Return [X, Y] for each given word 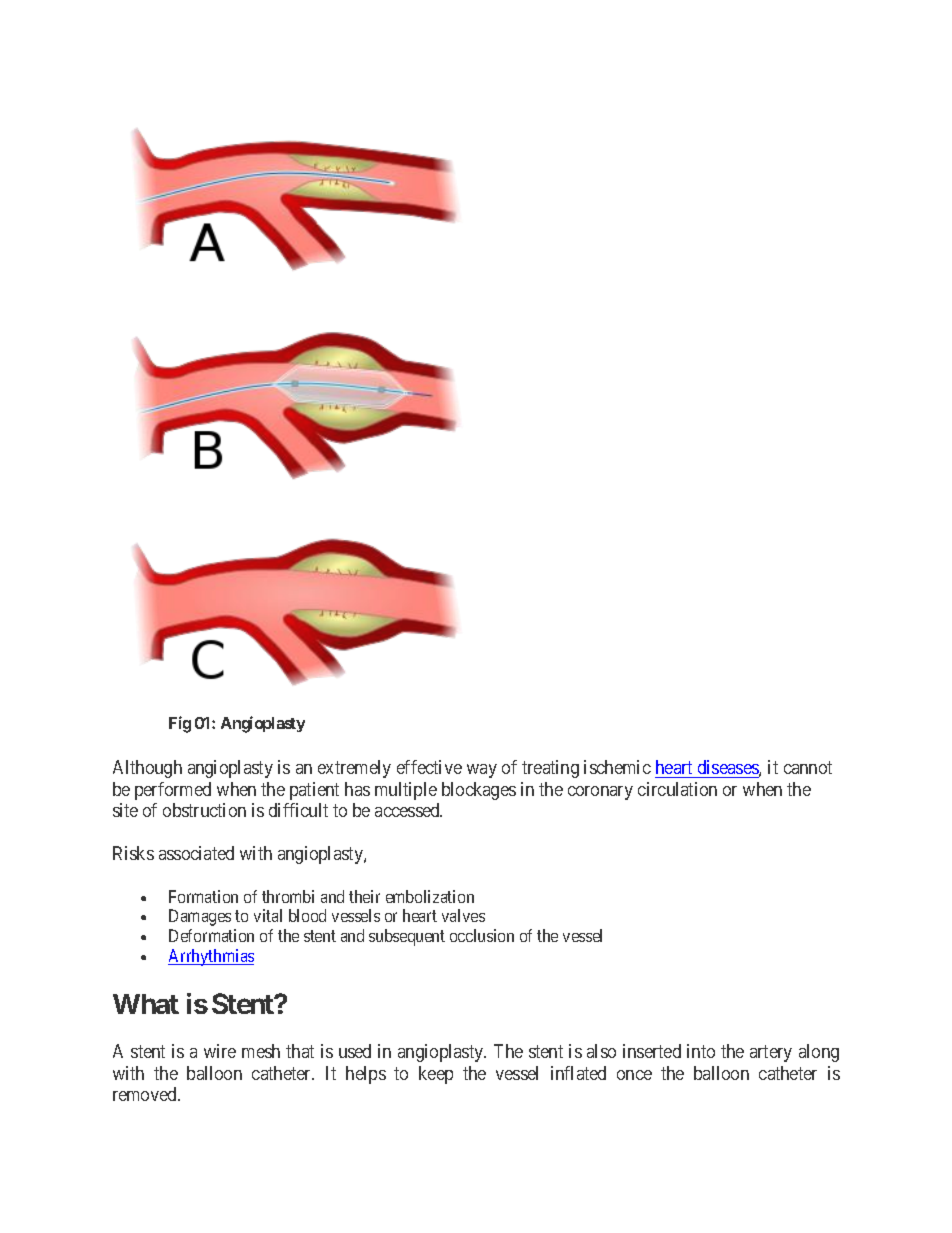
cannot [808, 768]
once [634, 1075]
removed [146, 1094]
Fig [180, 724]
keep [436, 1075]
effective [429, 767]
